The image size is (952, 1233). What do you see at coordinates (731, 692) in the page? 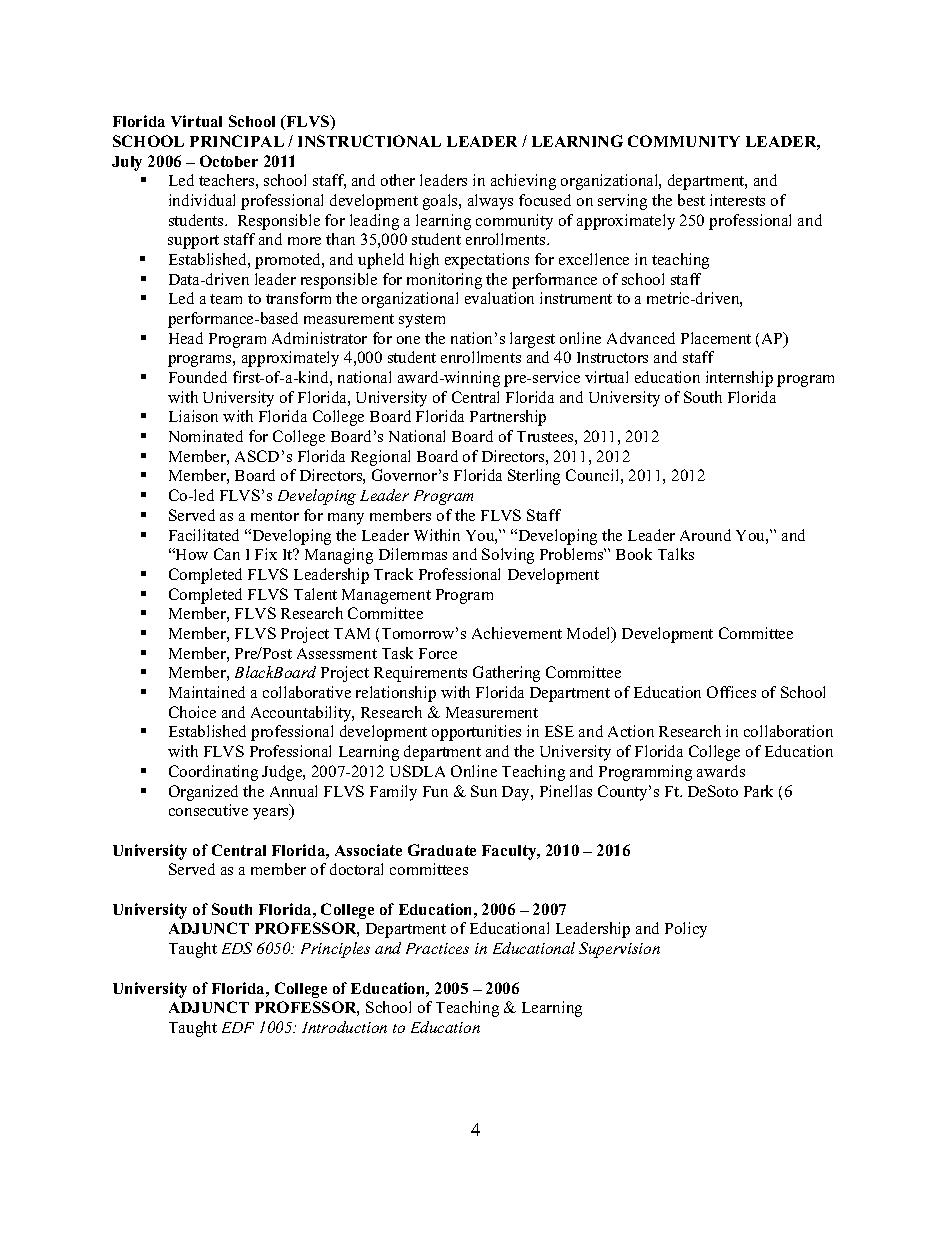
I see `Offices` at bounding box center [731, 692].
